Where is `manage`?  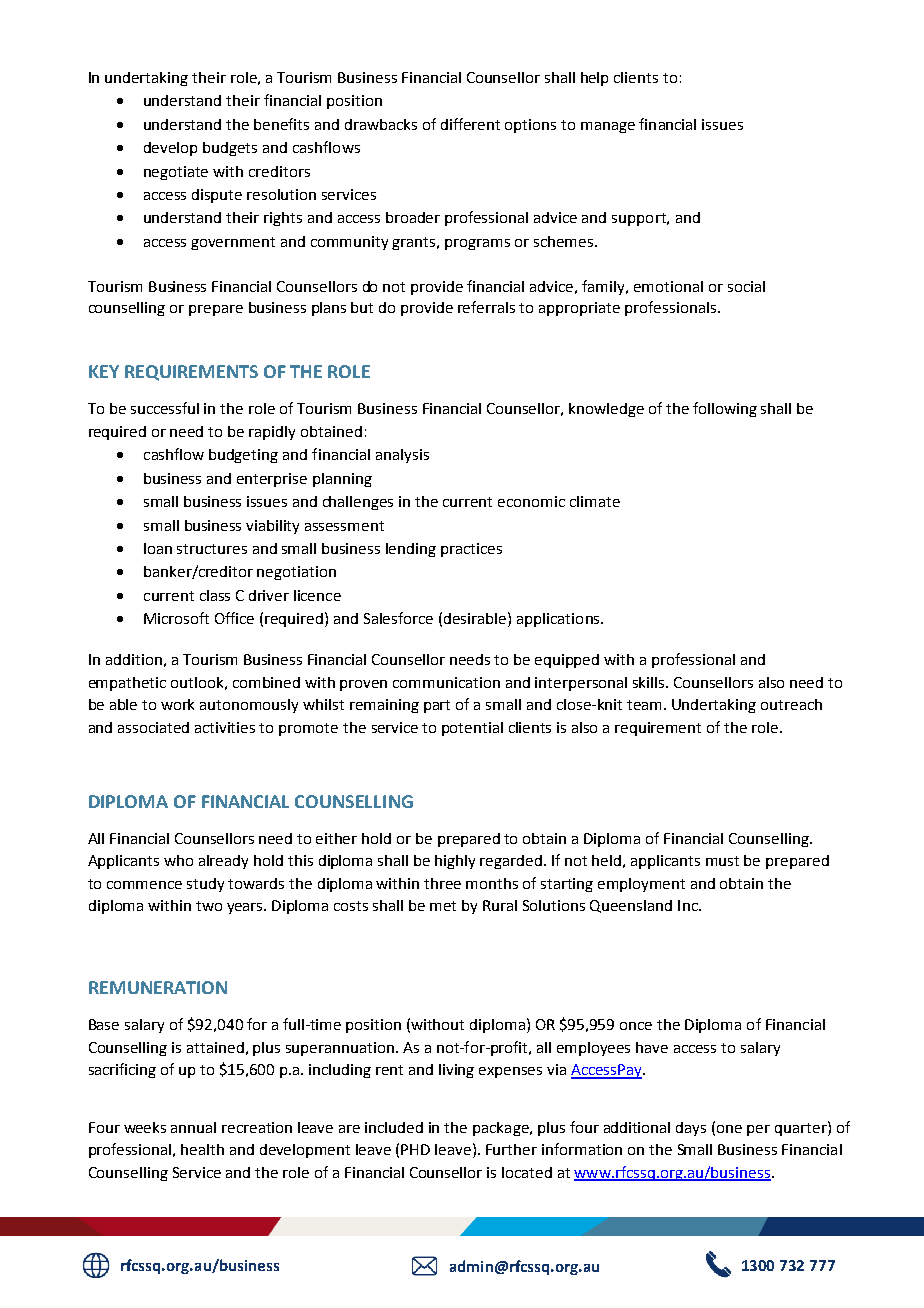 manage is located at coordinates (608, 127).
